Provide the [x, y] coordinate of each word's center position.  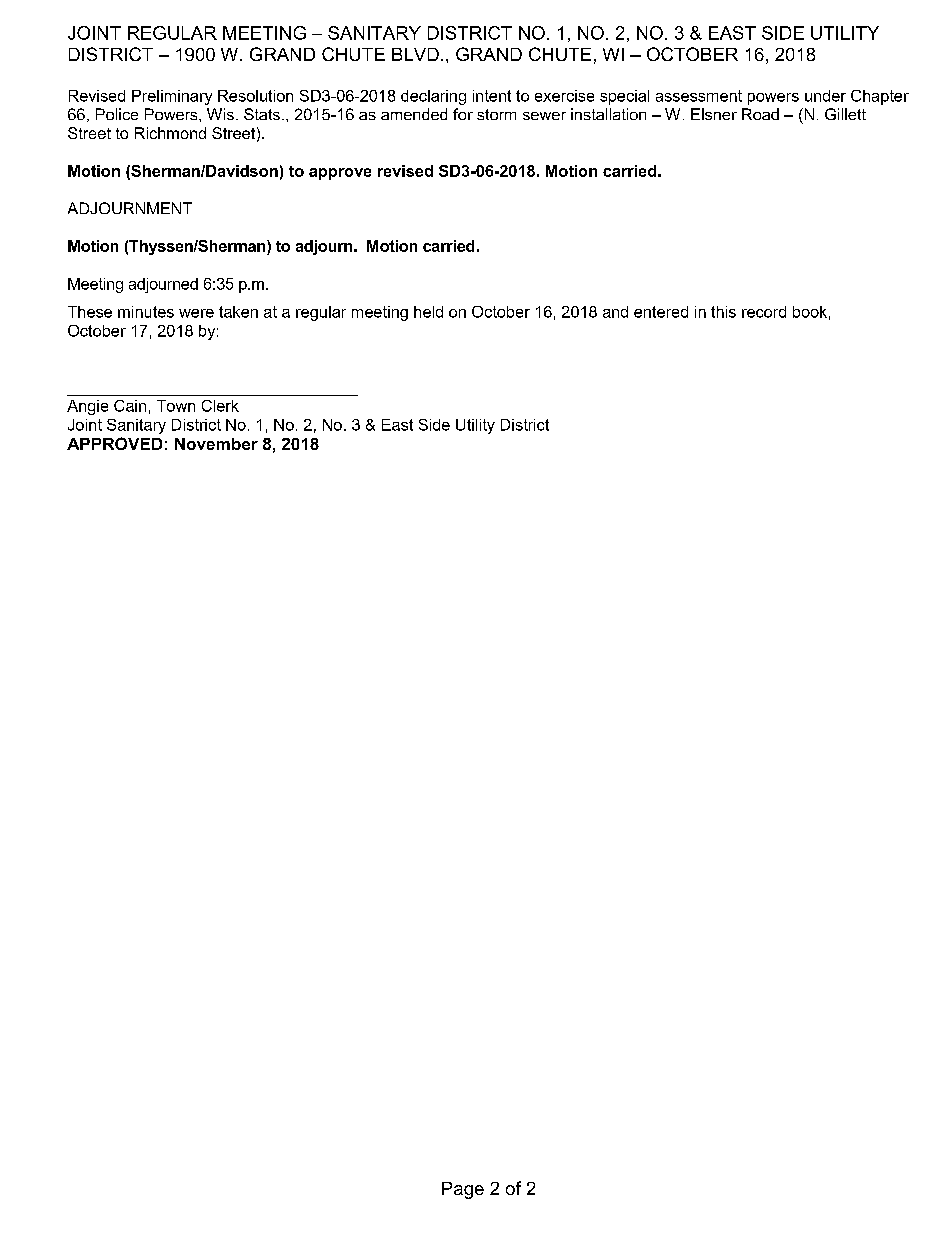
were [196, 313]
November [216, 444]
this [723, 312]
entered [661, 312]
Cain [130, 406]
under [825, 96]
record [764, 312]
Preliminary [172, 97]
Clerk [220, 406]
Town [176, 406]
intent [492, 96]
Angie [87, 407]
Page [463, 1190]
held [428, 312]
